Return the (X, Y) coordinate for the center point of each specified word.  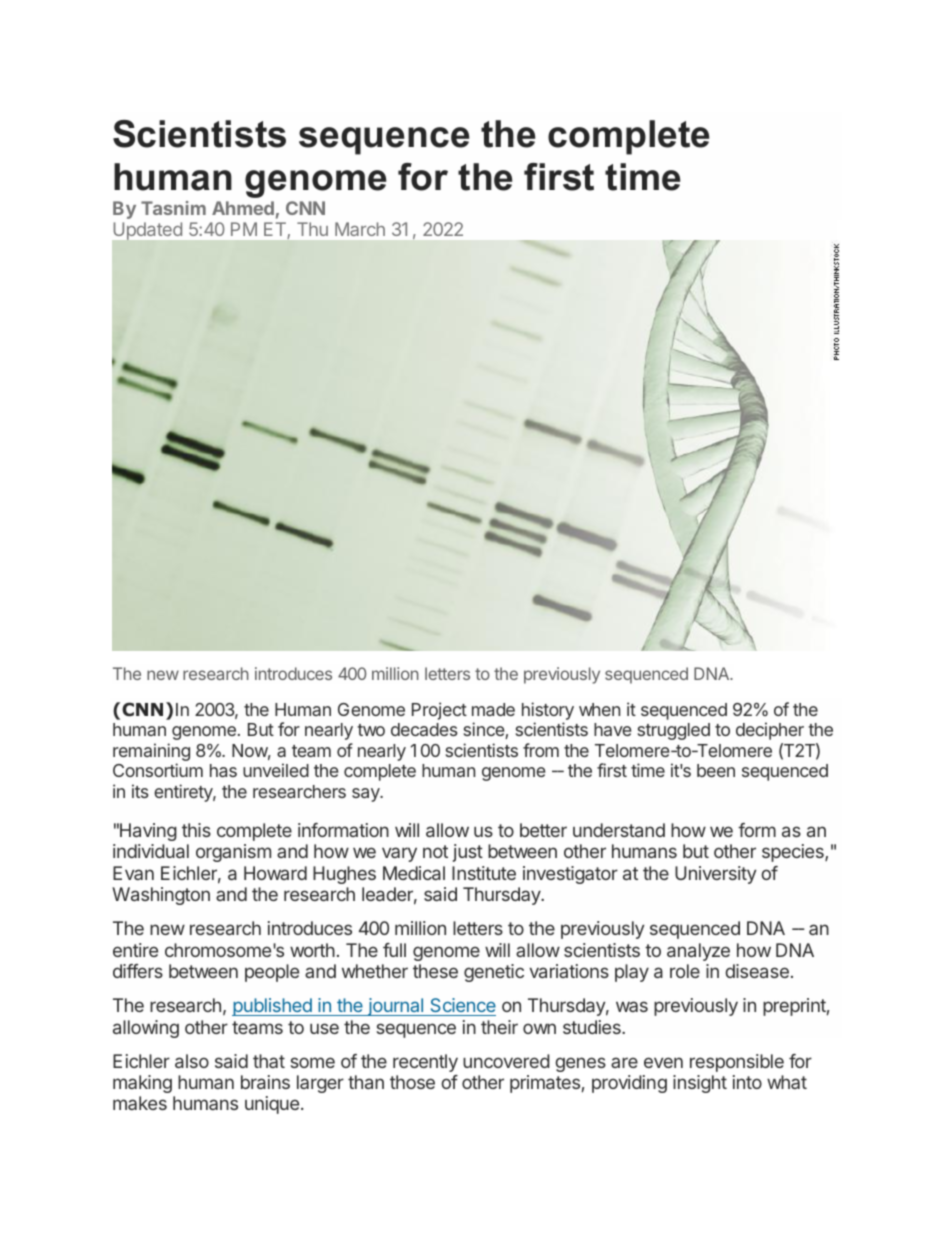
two (371, 730)
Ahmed (243, 208)
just (468, 853)
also (192, 1061)
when (599, 709)
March (360, 229)
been (716, 770)
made (493, 709)
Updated (147, 232)
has (223, 770)
